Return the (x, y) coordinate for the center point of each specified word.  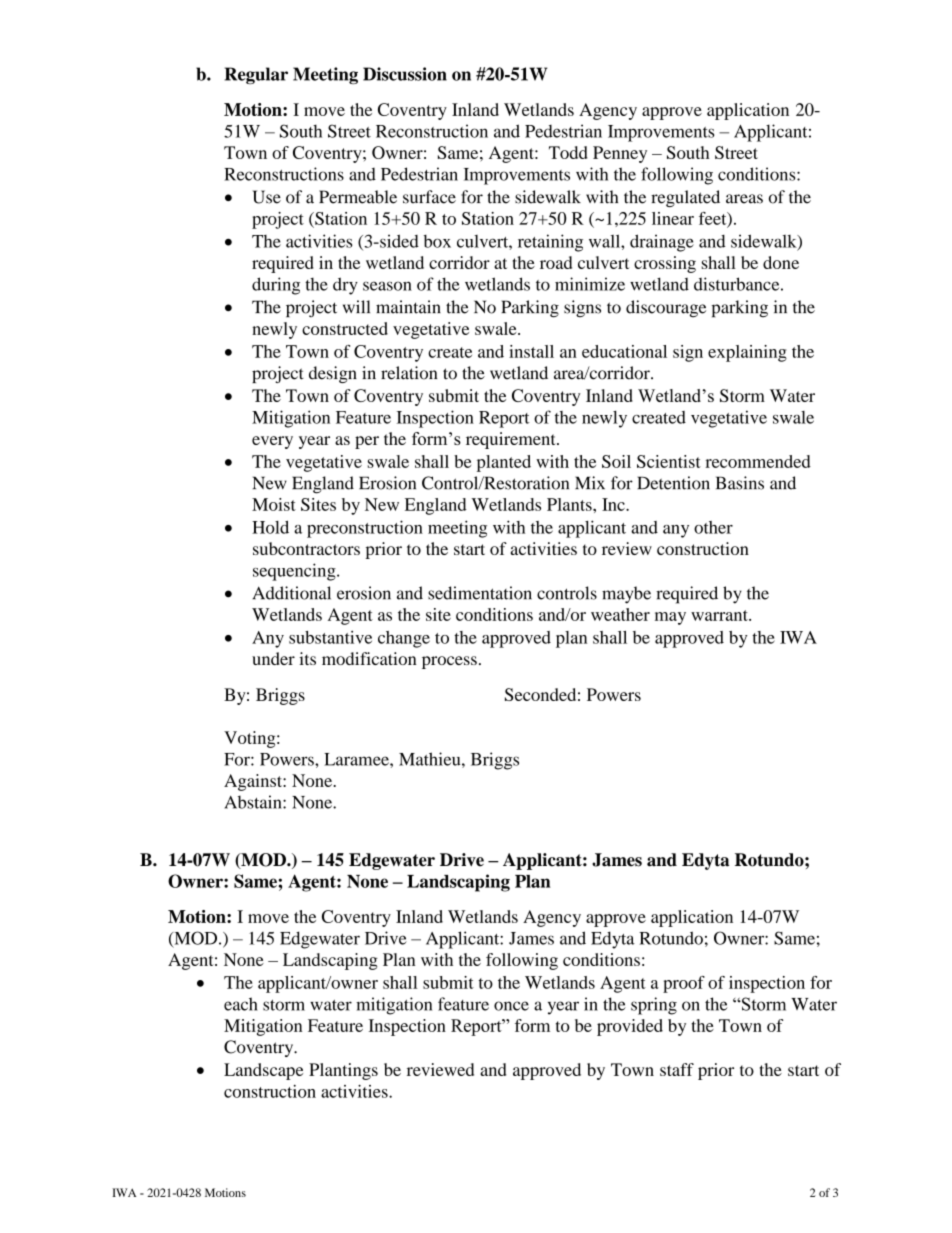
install (531, 351)
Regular (256, 75)
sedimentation (480, 593)
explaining (747, 353)
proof (684, 984)
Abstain (254, 802)
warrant (720, 615)
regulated (685, 198)
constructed (345, 328)
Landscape (263, 1071)
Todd (568, 152)
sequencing (295, 572)
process (449, 662)
